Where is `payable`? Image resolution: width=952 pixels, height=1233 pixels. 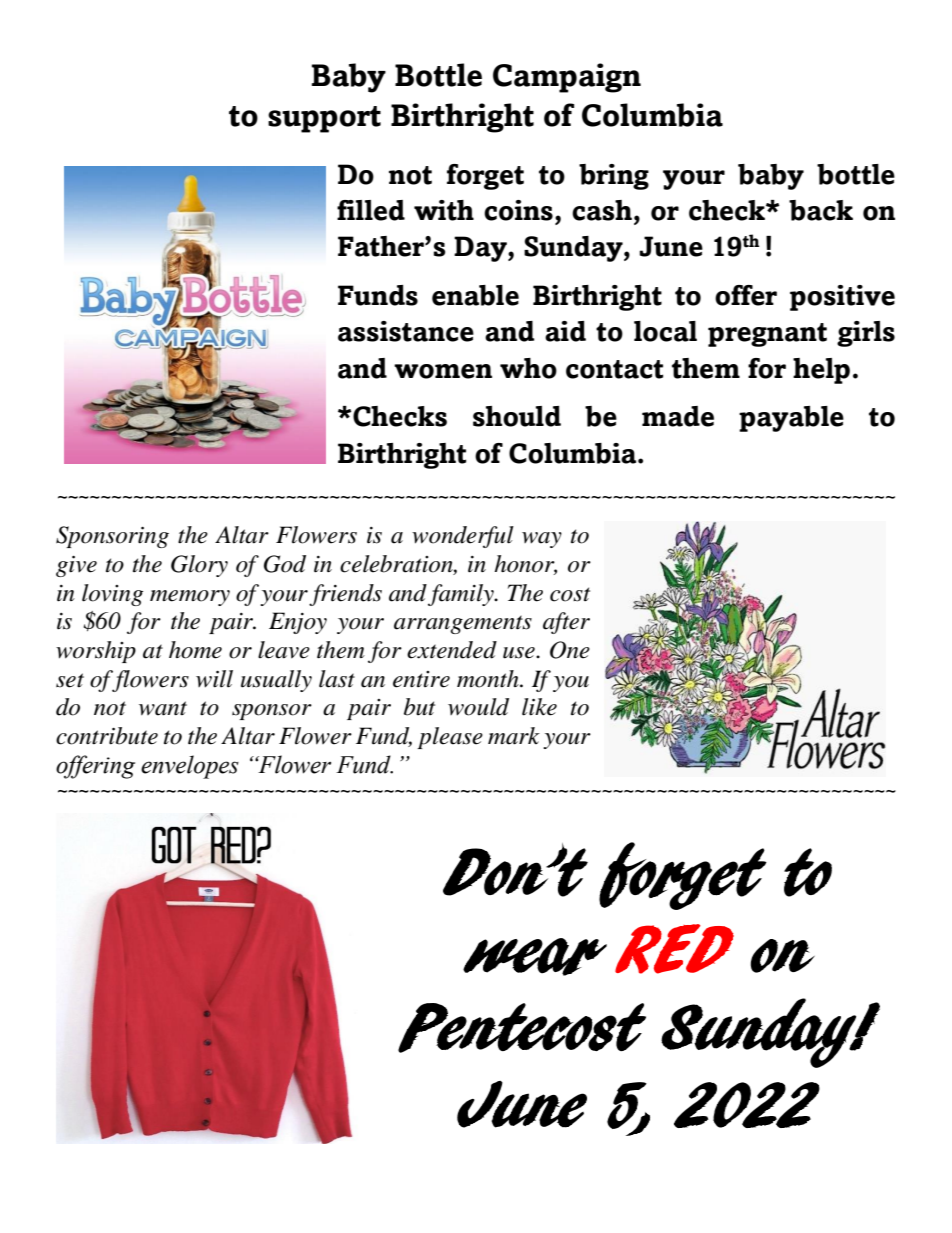 payable is located at coordinates (791, 419).
